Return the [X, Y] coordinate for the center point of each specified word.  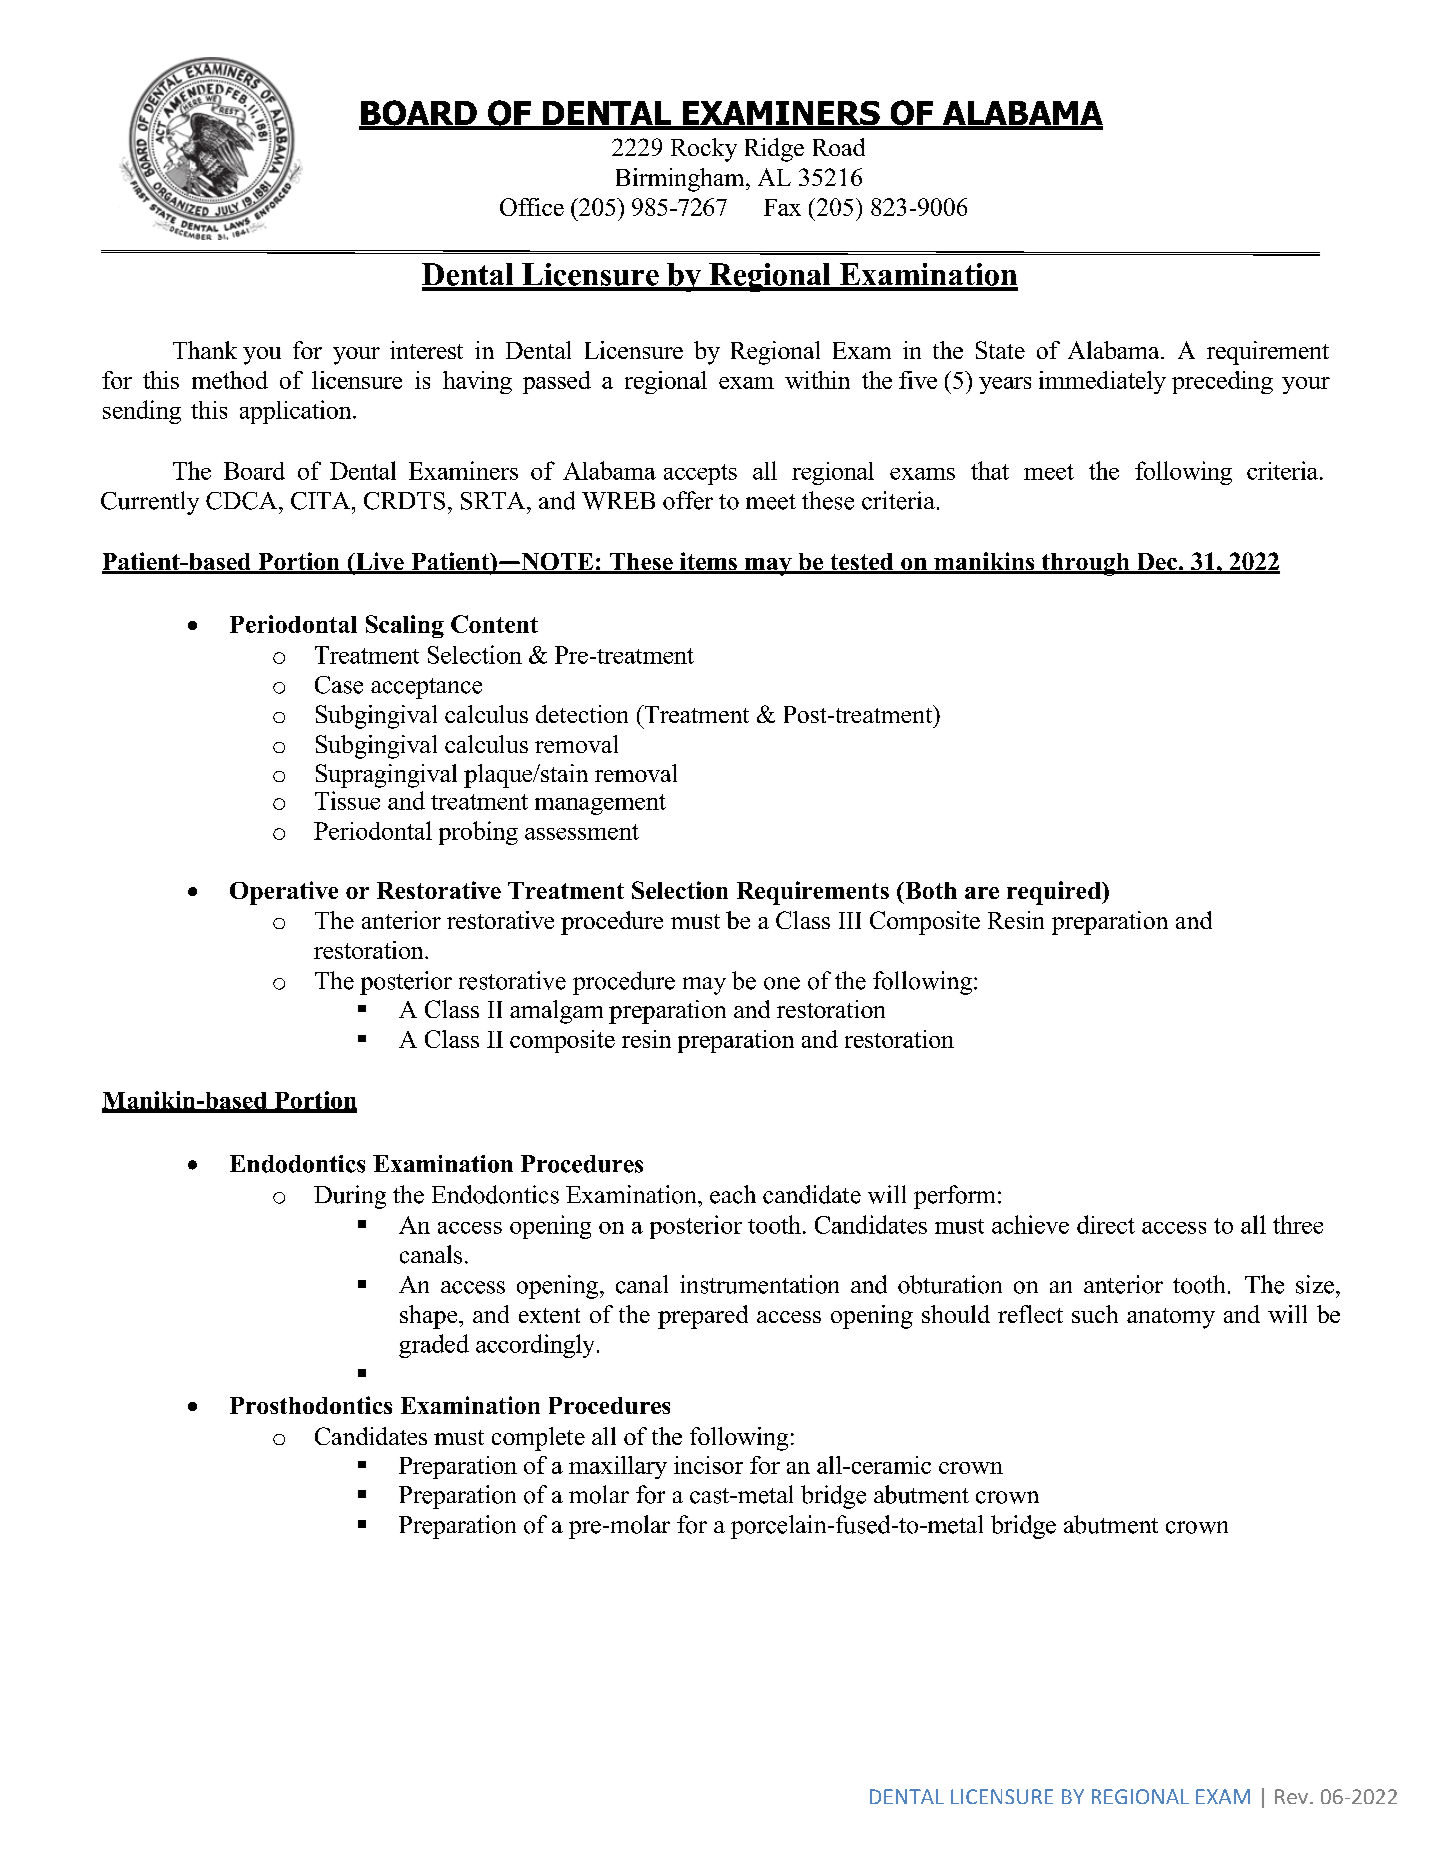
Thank [205, 350]
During [350, 1197]
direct [1106, 1224]
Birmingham [681, 180]
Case [339, 685]
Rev [1291, 1796]
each [733, 1194]
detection [582, 714]
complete [538, 1439]
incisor [708, 1465]
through [1085, 564]
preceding [1222, 382]
